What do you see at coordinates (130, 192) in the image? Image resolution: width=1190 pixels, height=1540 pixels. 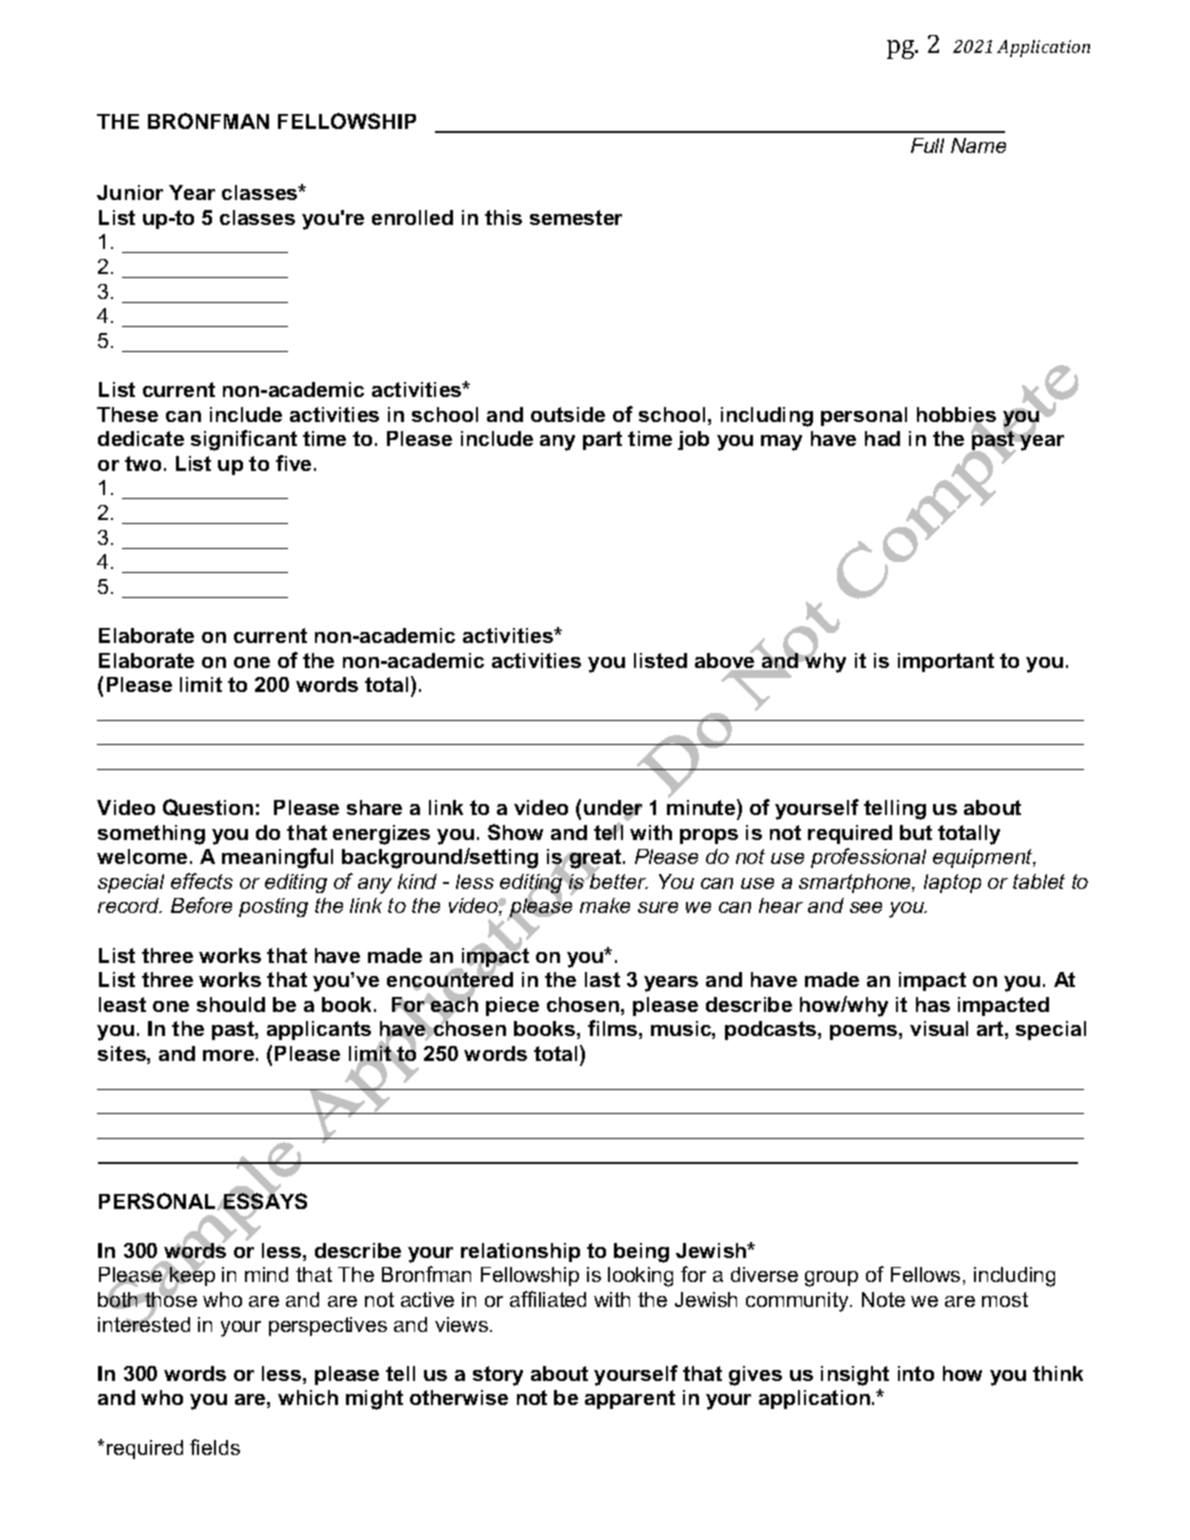 I see `Junior` at bounding box center [130, 192].
